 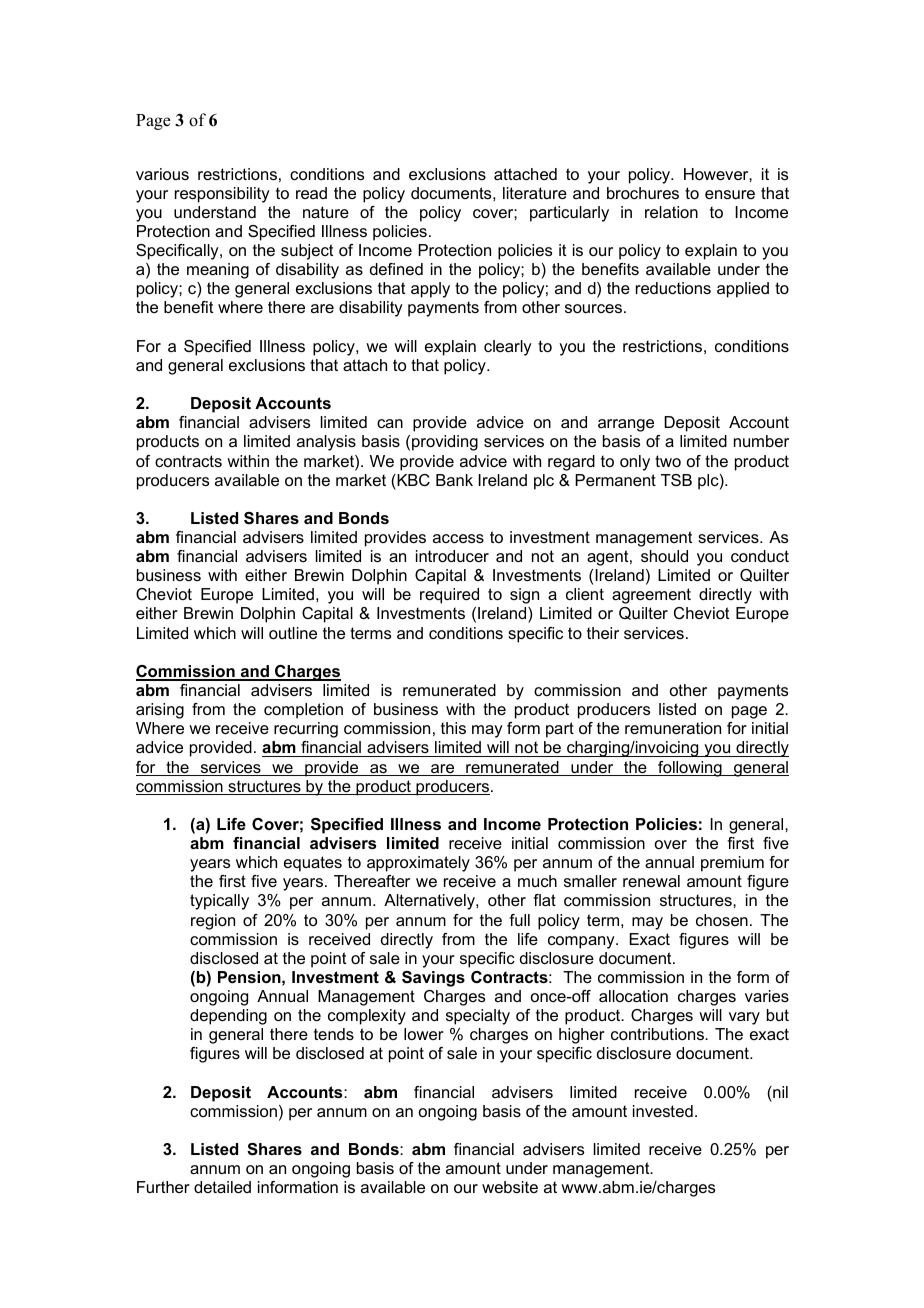 What do you see at coordinates (664, 556) in the document?
I see `should` at bounding box center [664, 556].
